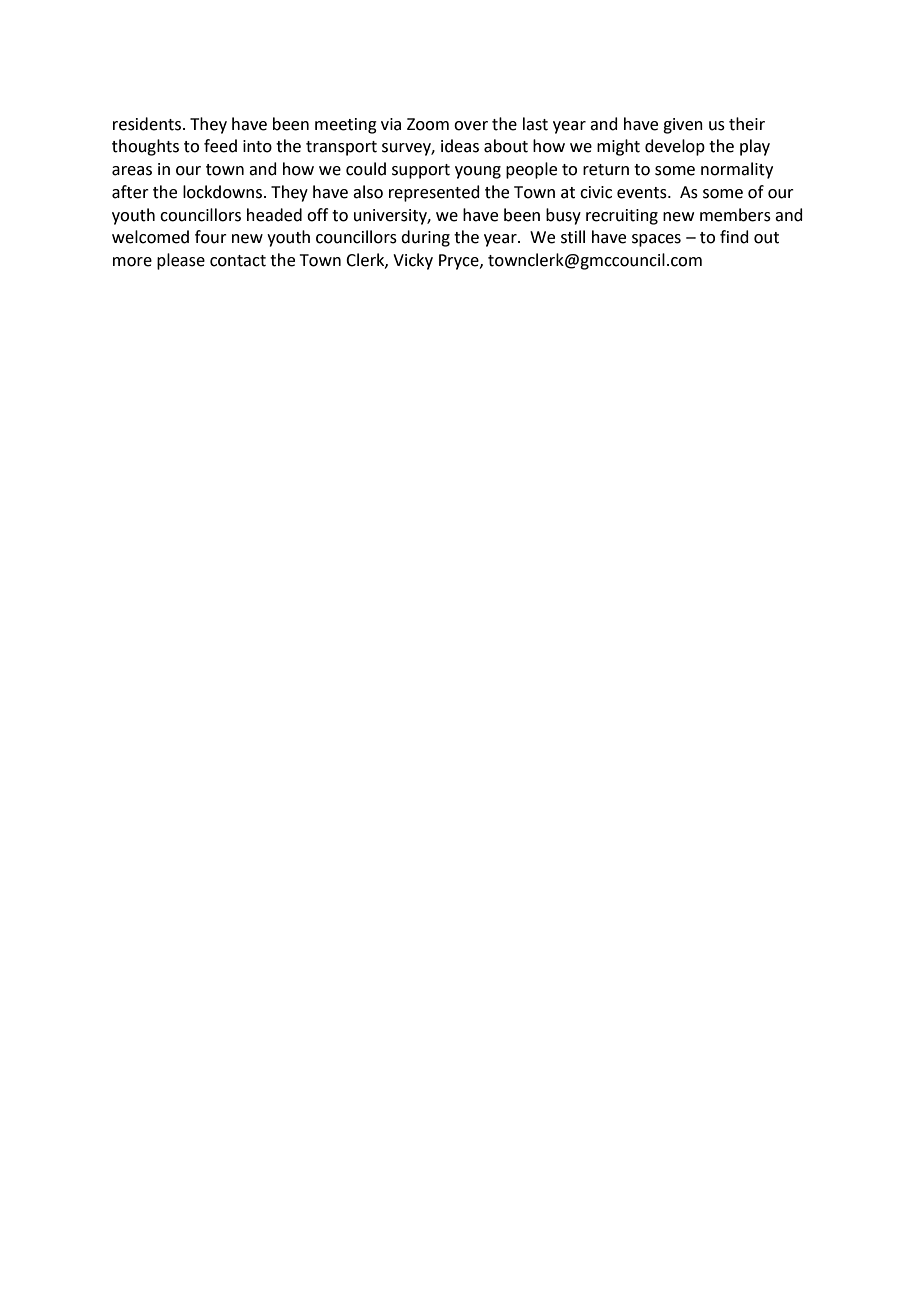  I want to click on members, so click(735, 215).
